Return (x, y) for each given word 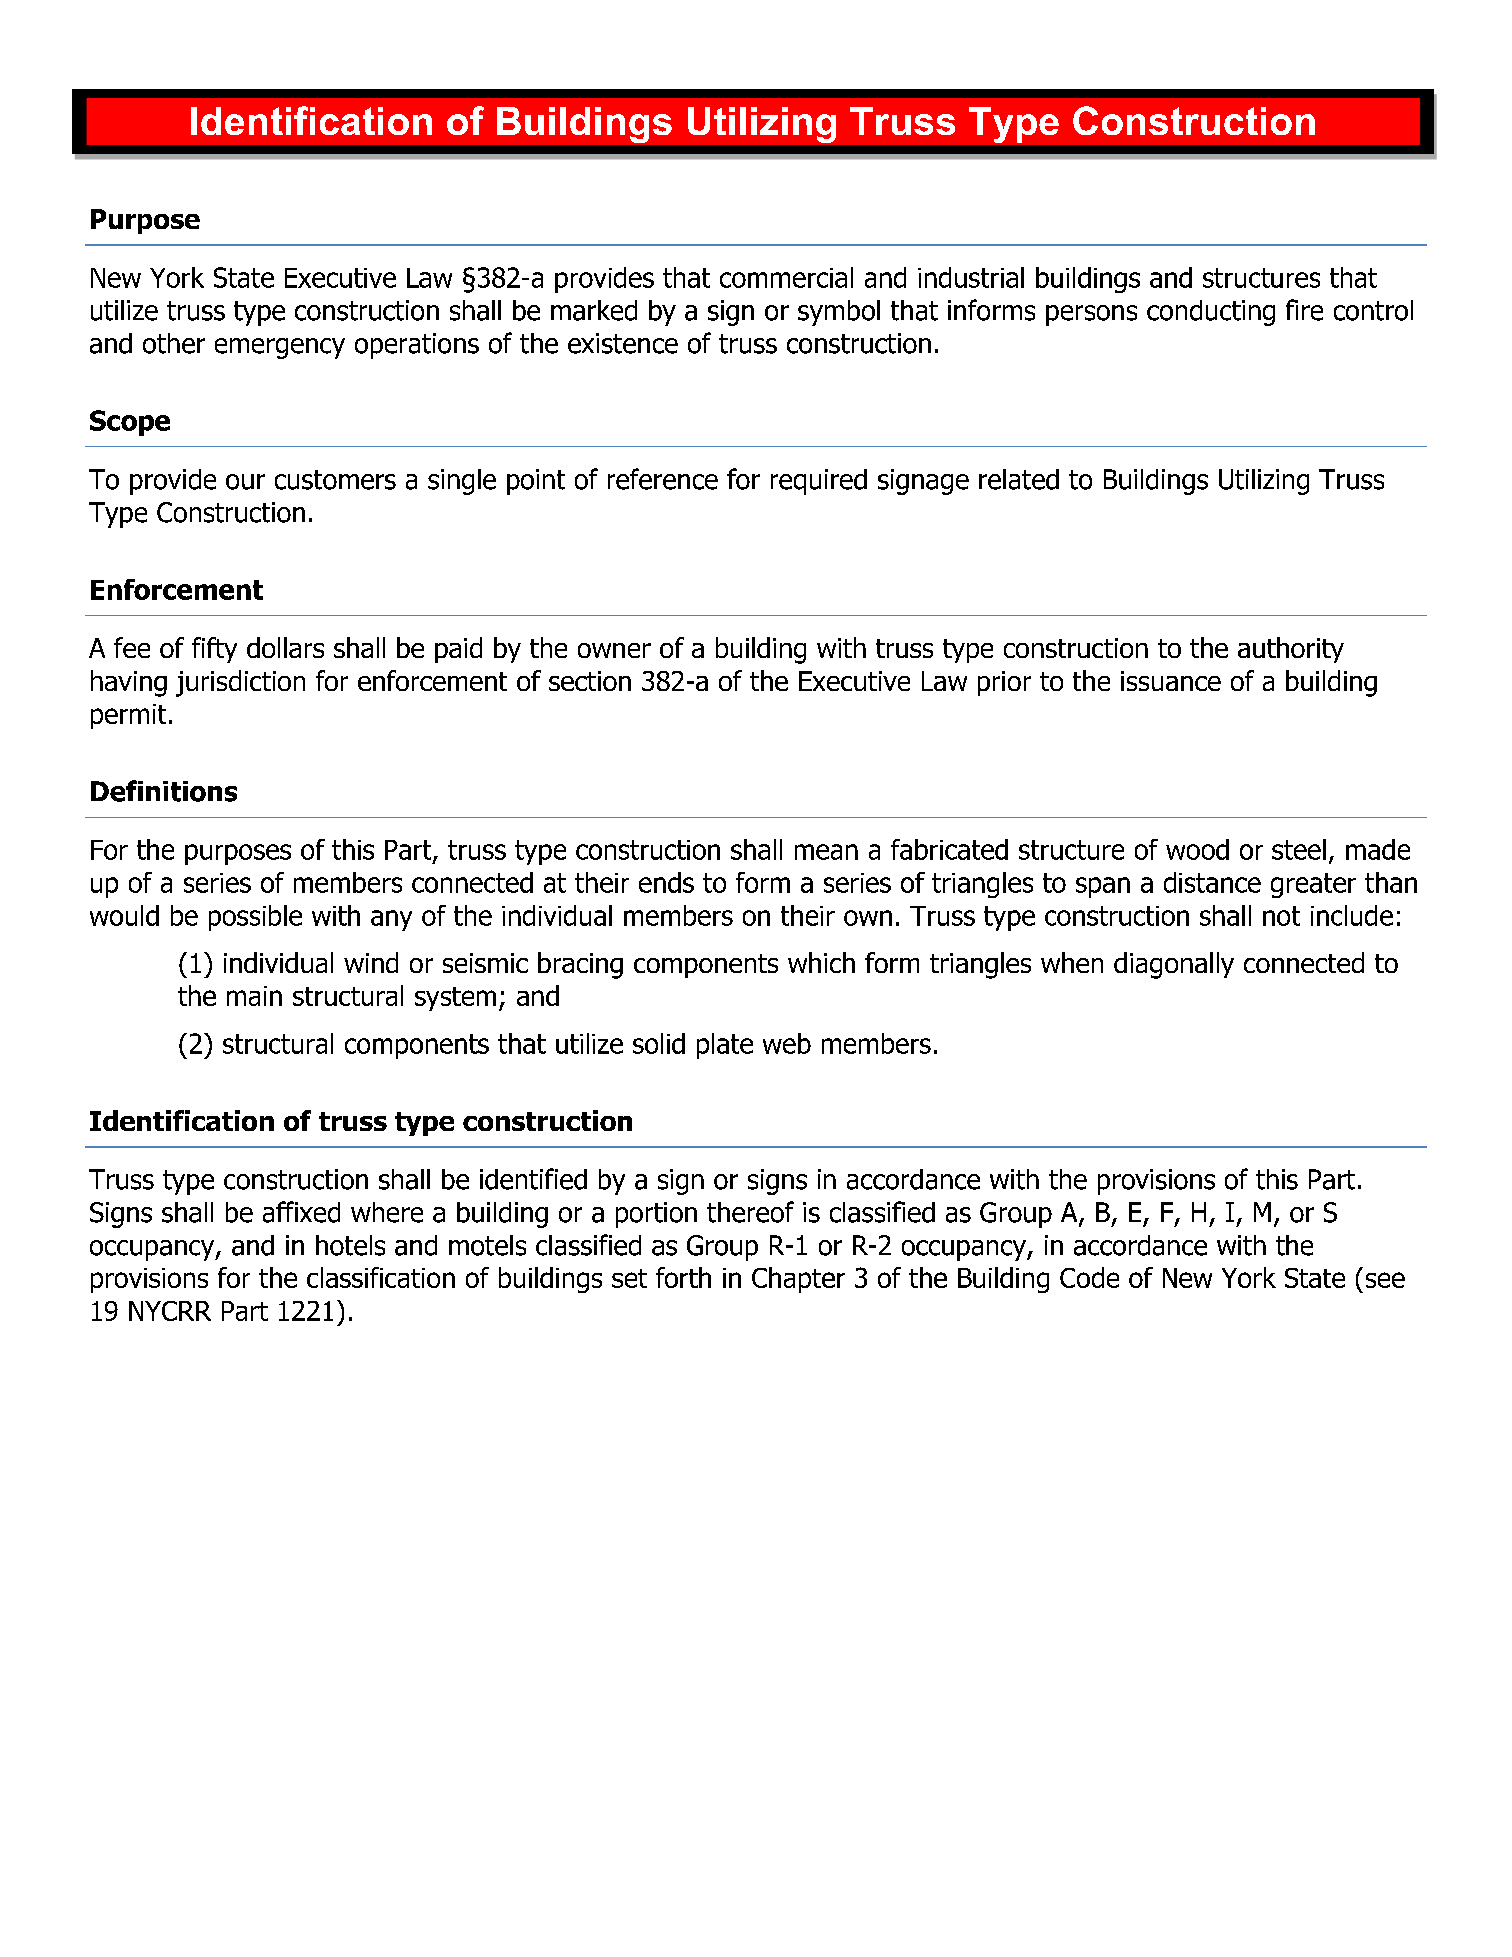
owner (614, 650)
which (821, 962)
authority (1291, 650)
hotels (350, 1245)
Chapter (798, 1280)
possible (255, 918)
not (1281, 916)
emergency (280, 348)
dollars (285, 647)
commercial (786, 277)
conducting (1211, 313)
